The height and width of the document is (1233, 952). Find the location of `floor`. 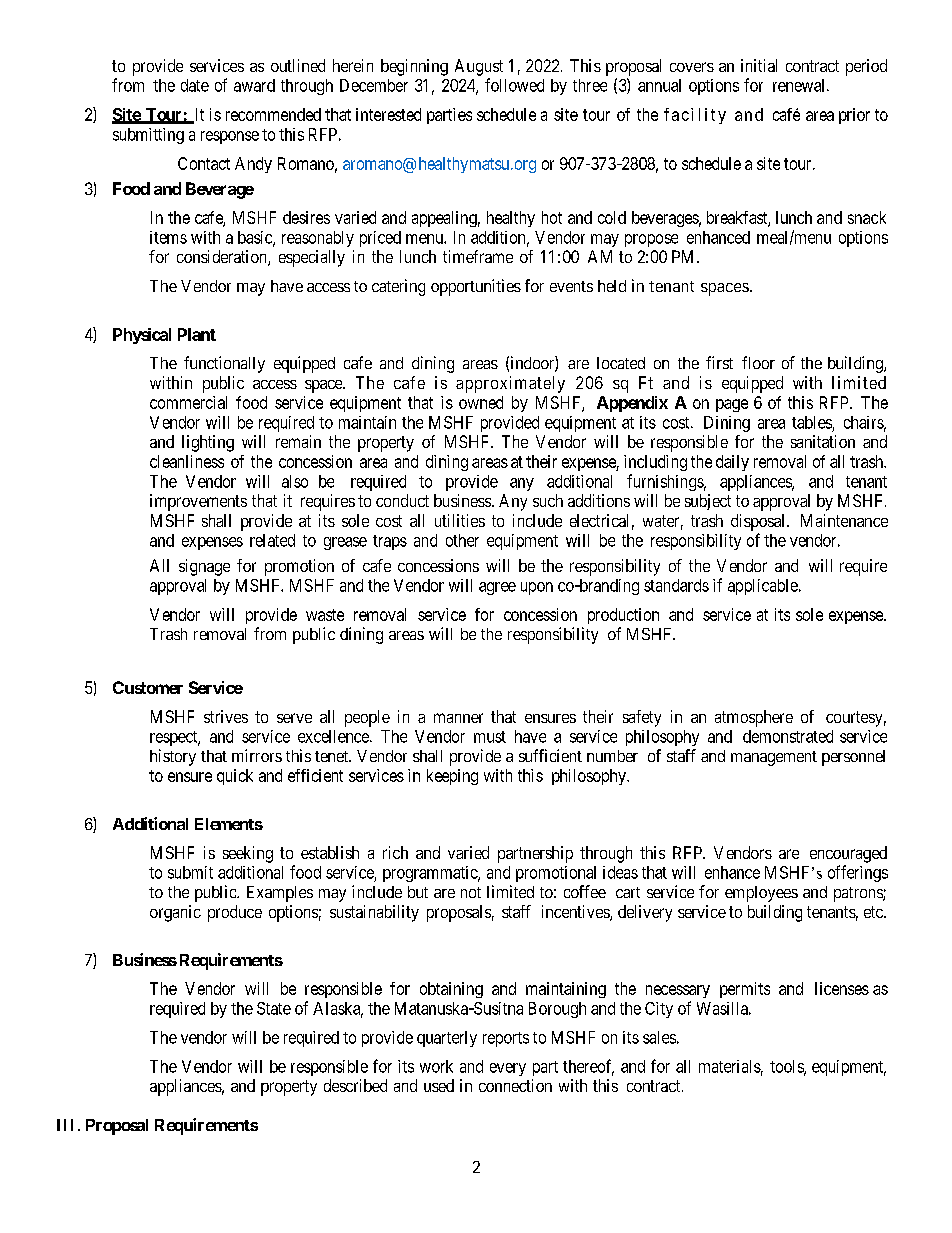

floor is located at coordinates (758, 362).
